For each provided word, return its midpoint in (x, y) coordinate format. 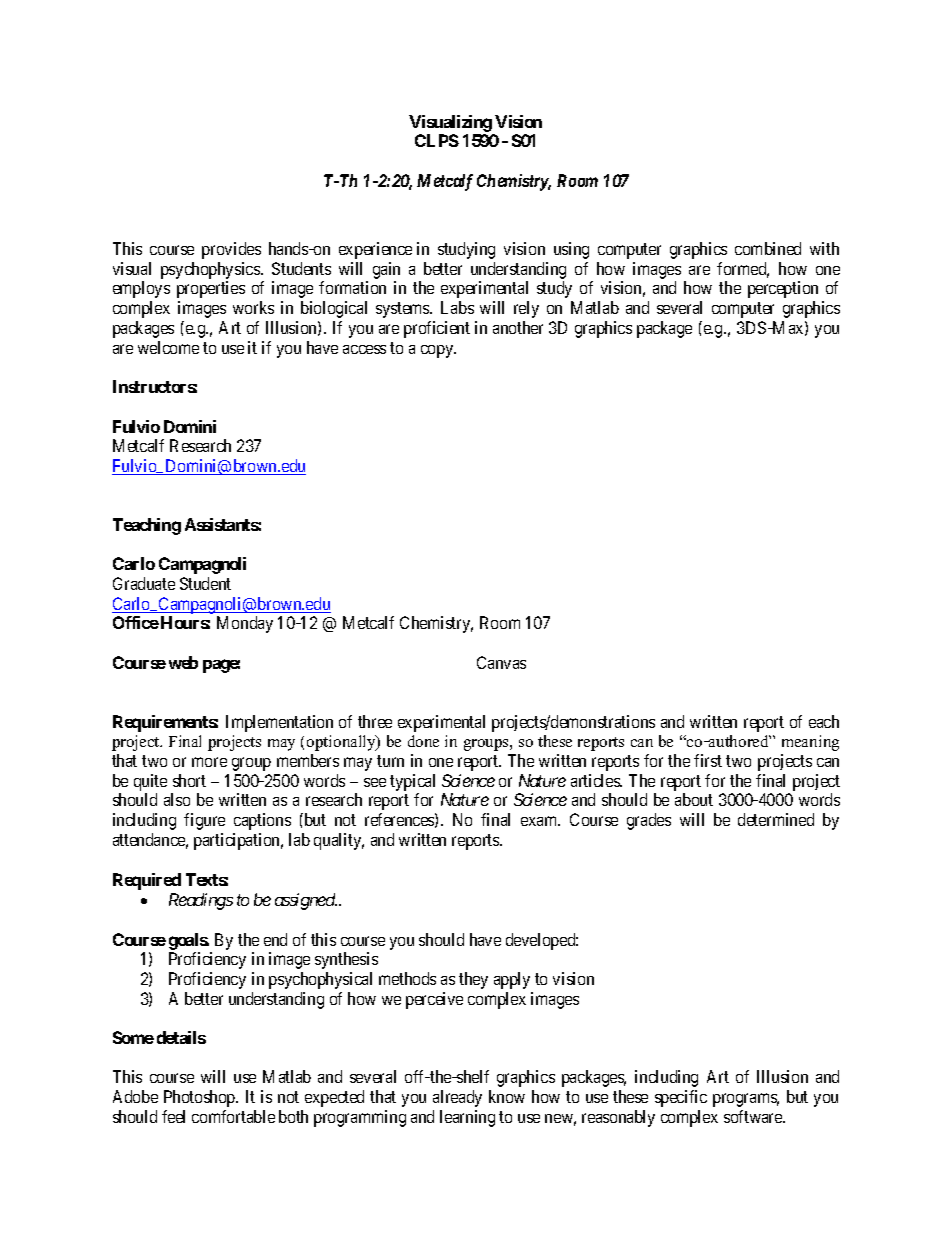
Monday (245, 624)
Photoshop (200, 1098)
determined (776, 819)
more (209, 762)
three (375, 721)
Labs (457, 307)
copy (438, 351)
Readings (201, 901)
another (518, 327)
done (423, 741)
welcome (168, 347)
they (473, 980)
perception (783, 289)
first (708, 760)
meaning (810, 743)
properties (211, 289)
